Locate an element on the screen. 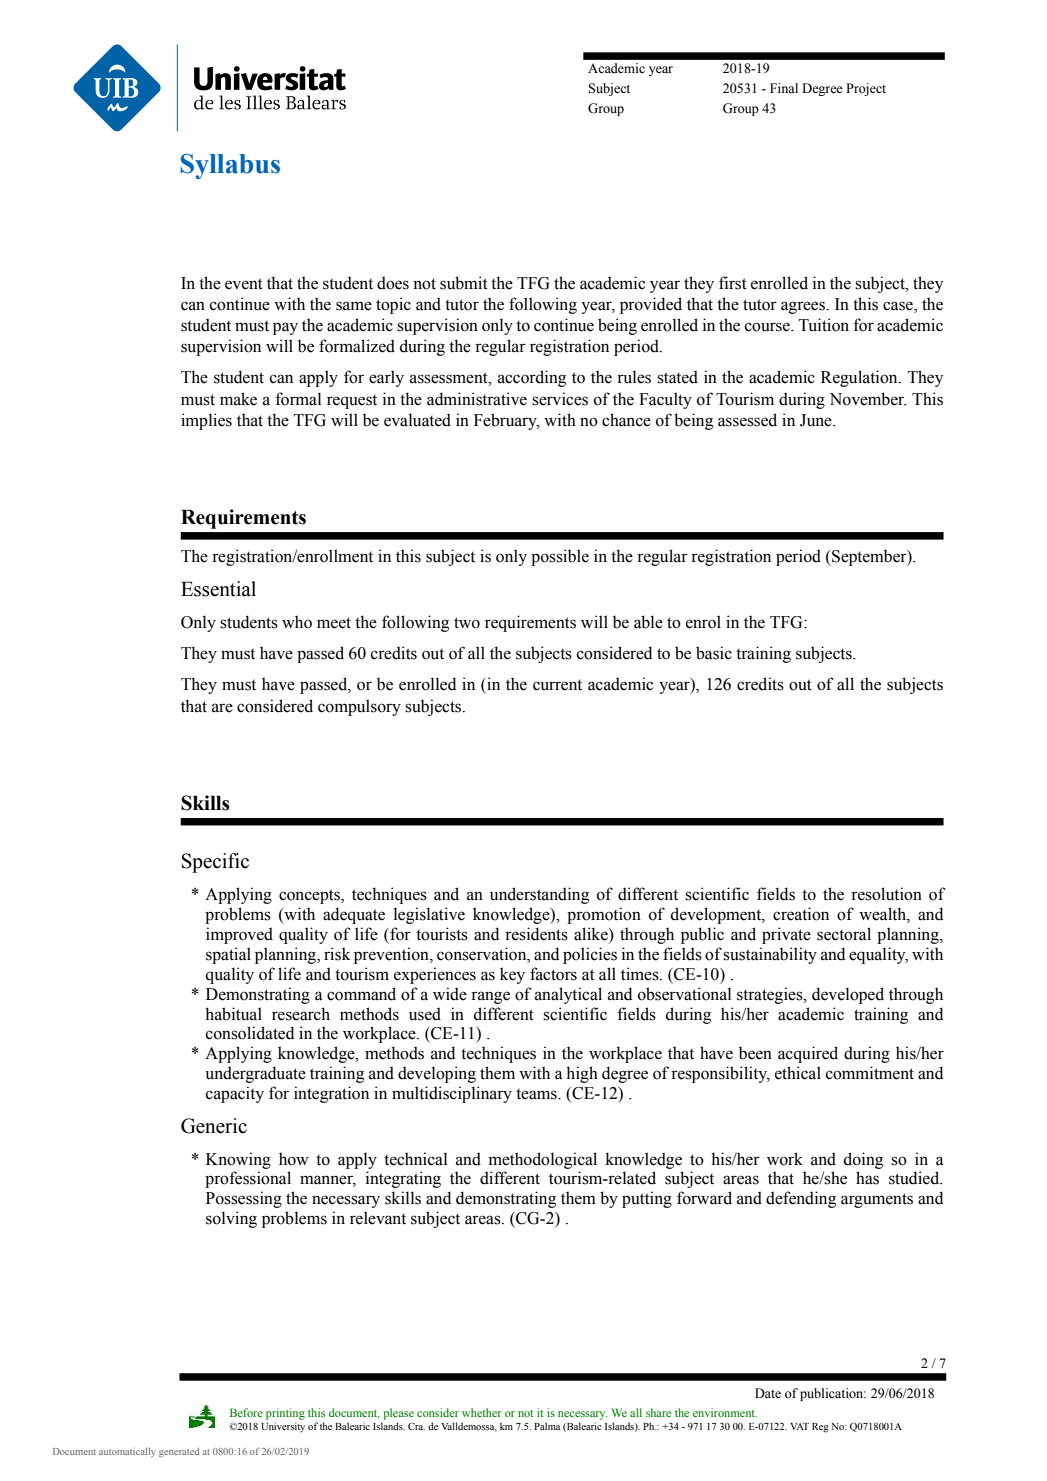  spatial is located at coordinates (228, 955).
